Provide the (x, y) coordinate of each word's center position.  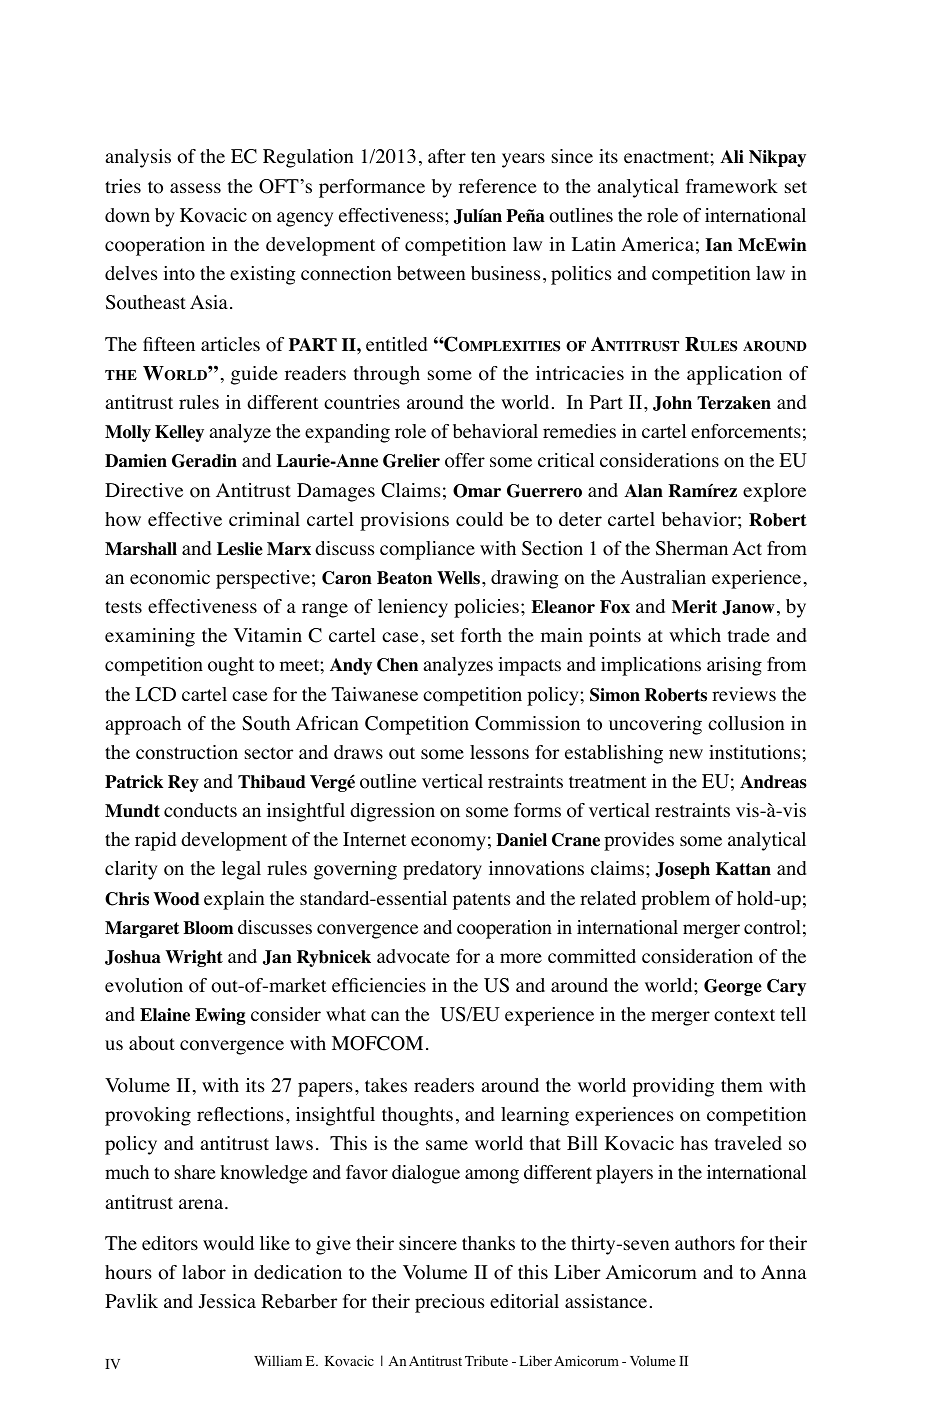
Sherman (692, 548)
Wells (460, 578)
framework (732, 186)
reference (498, 186)
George (733, 987)
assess (195, 188)
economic (170, 577)
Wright (194, 958)
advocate (413, 956)
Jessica (227, 1301)
